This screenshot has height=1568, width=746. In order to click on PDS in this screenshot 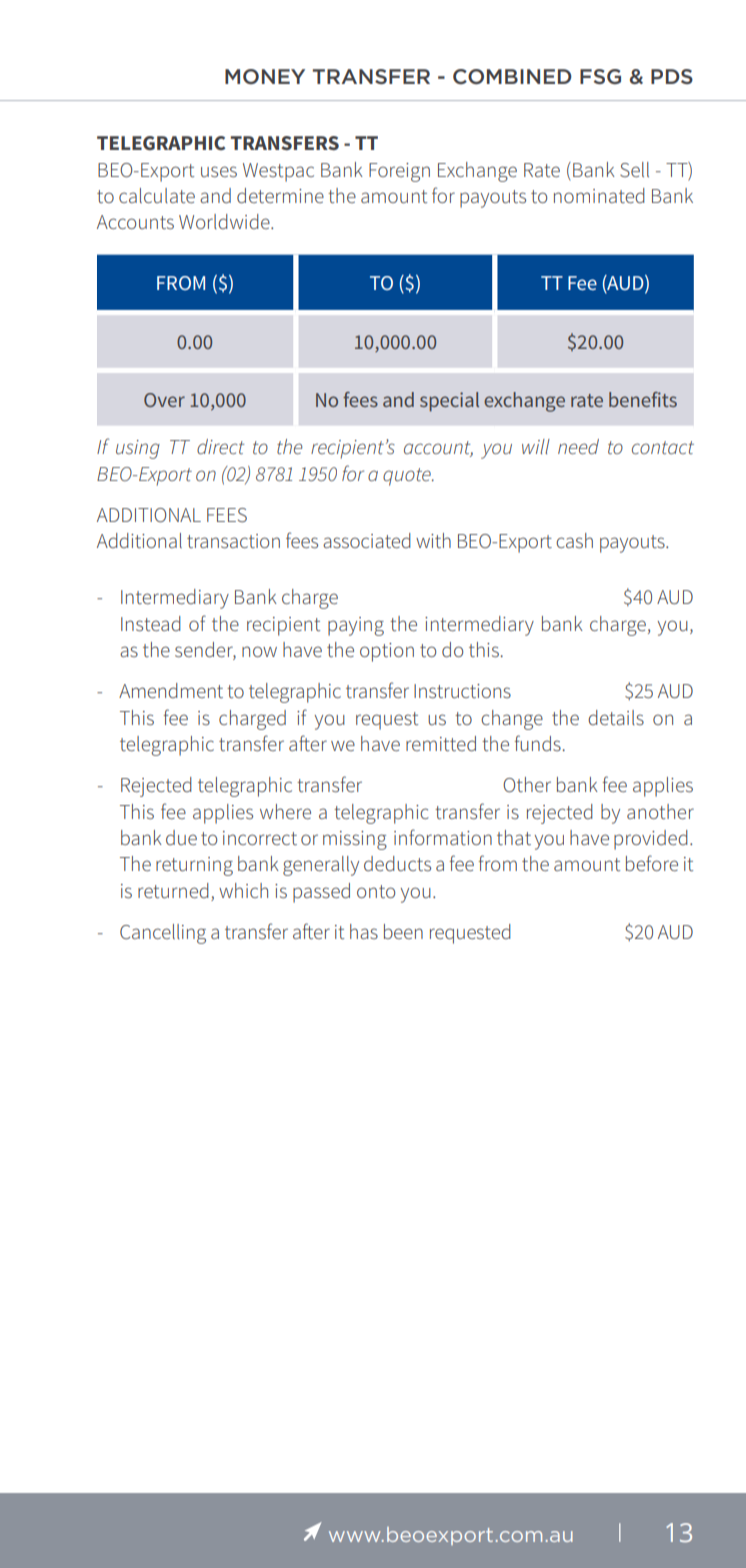, I will do `click(672, 76)`.
